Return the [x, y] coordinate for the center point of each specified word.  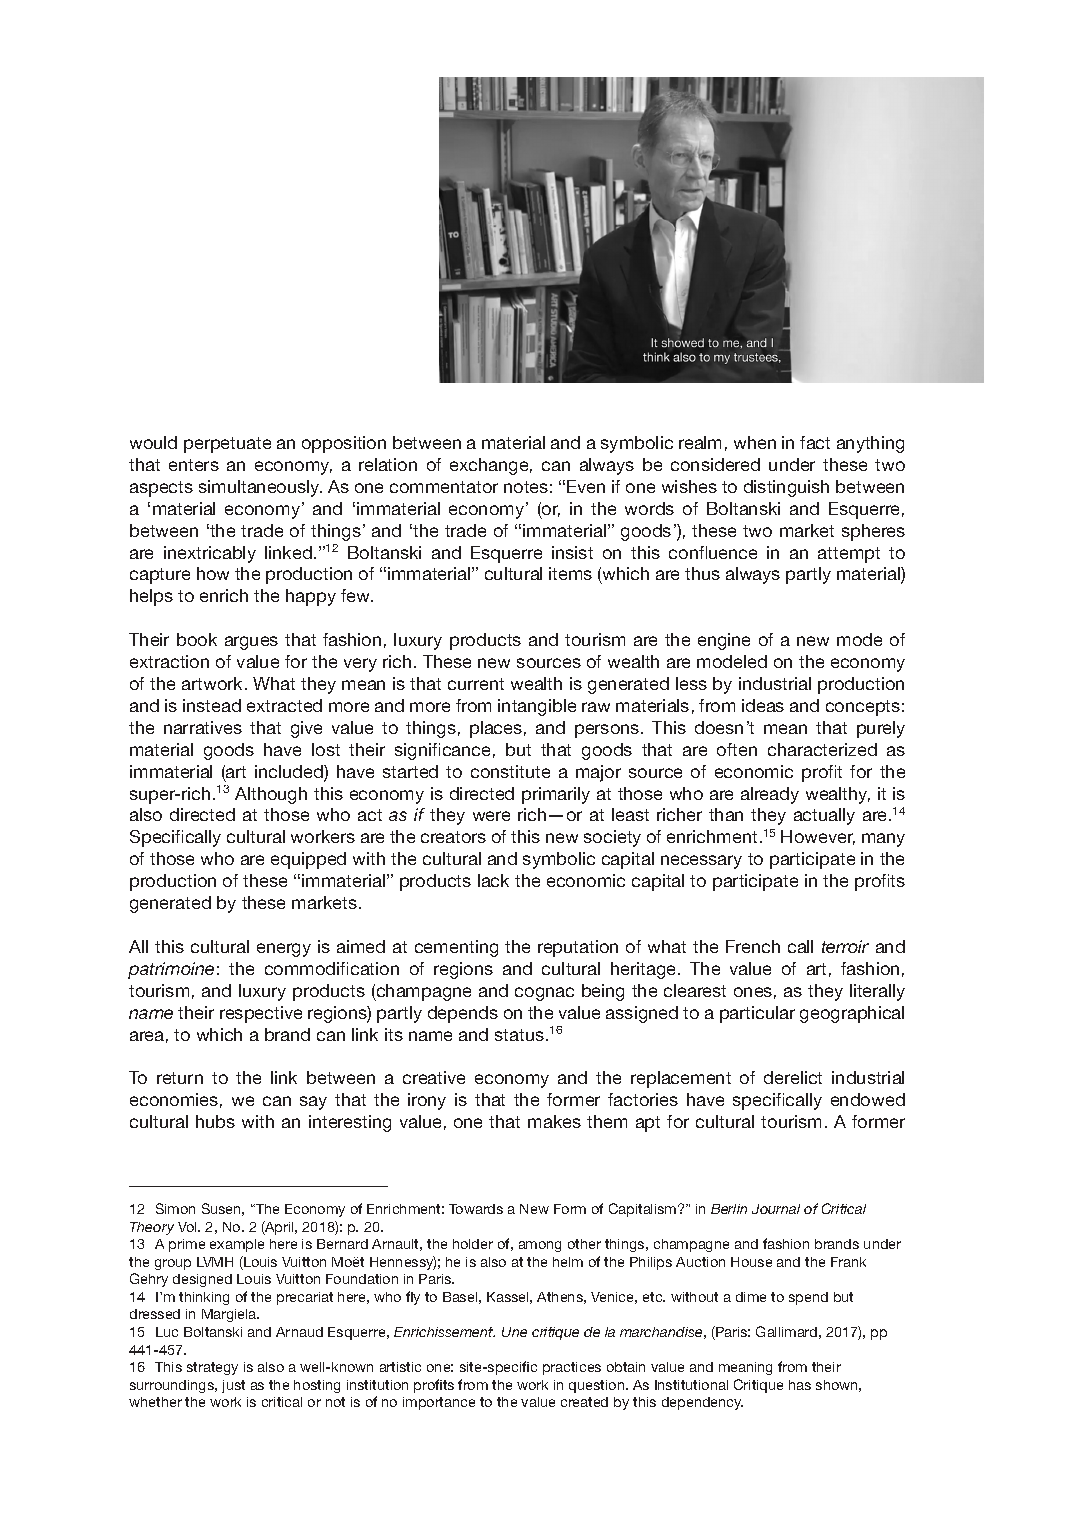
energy [284, 950]
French [753, 946]
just [233, 1386]
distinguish [786, 488]
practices [572, 1368]
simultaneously [260, 488]
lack [493, 880]
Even [586, 486]
